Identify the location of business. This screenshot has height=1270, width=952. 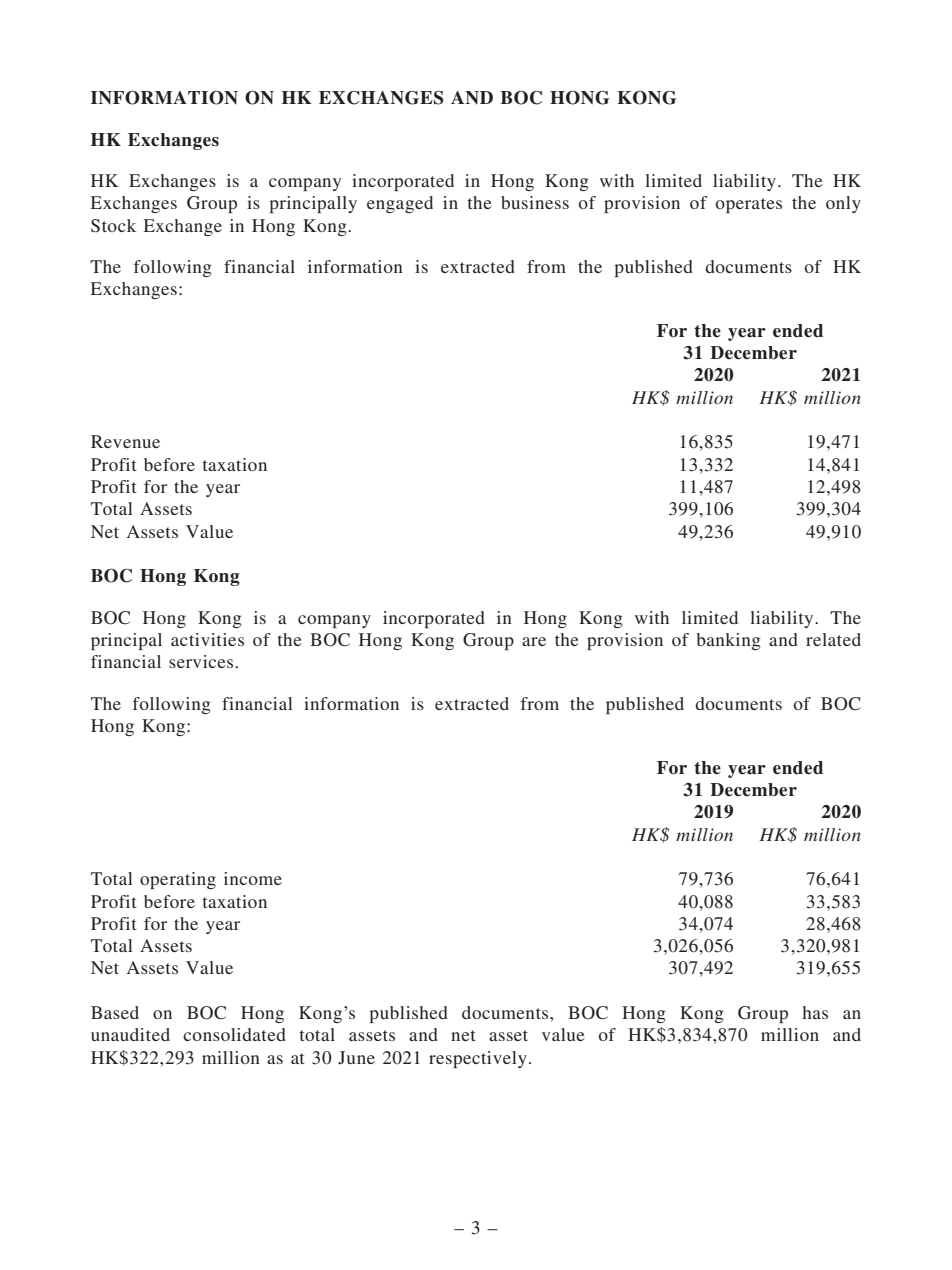
(535, 202).
